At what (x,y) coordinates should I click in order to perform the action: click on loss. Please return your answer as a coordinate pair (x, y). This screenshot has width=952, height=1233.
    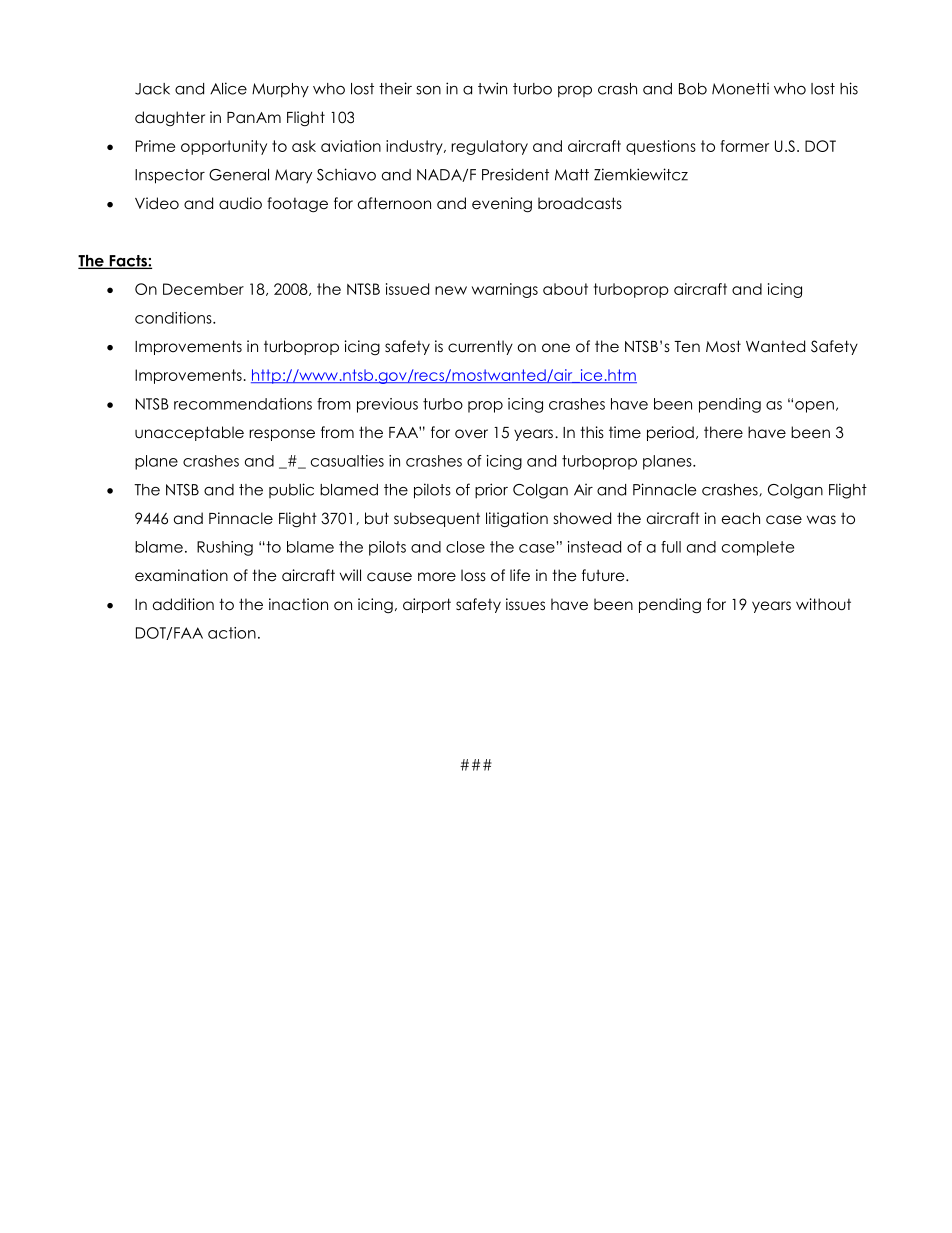
    Looking at the image, I should click on (473, 575).
